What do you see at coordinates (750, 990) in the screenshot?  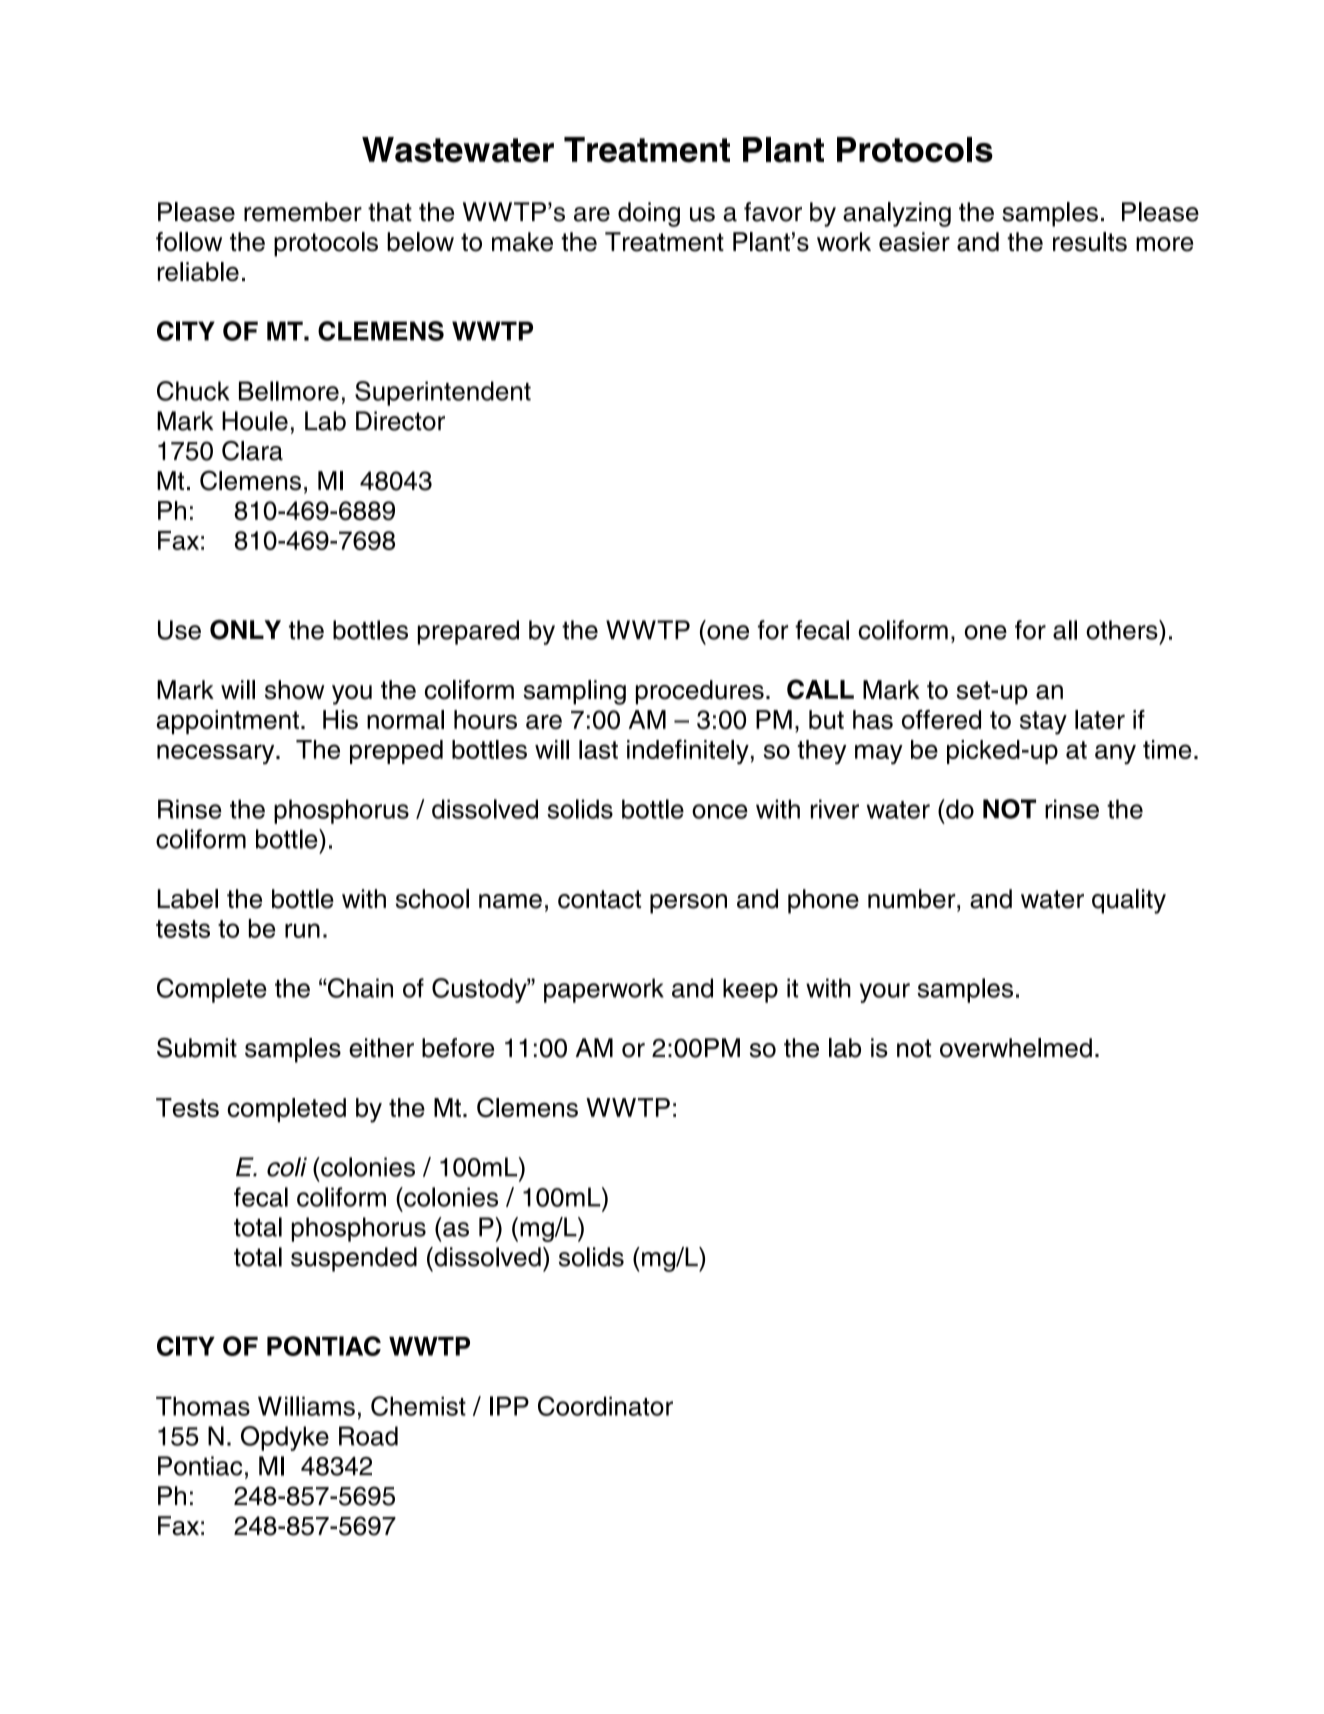 I see `keep` at bounding box center [750, 990].
